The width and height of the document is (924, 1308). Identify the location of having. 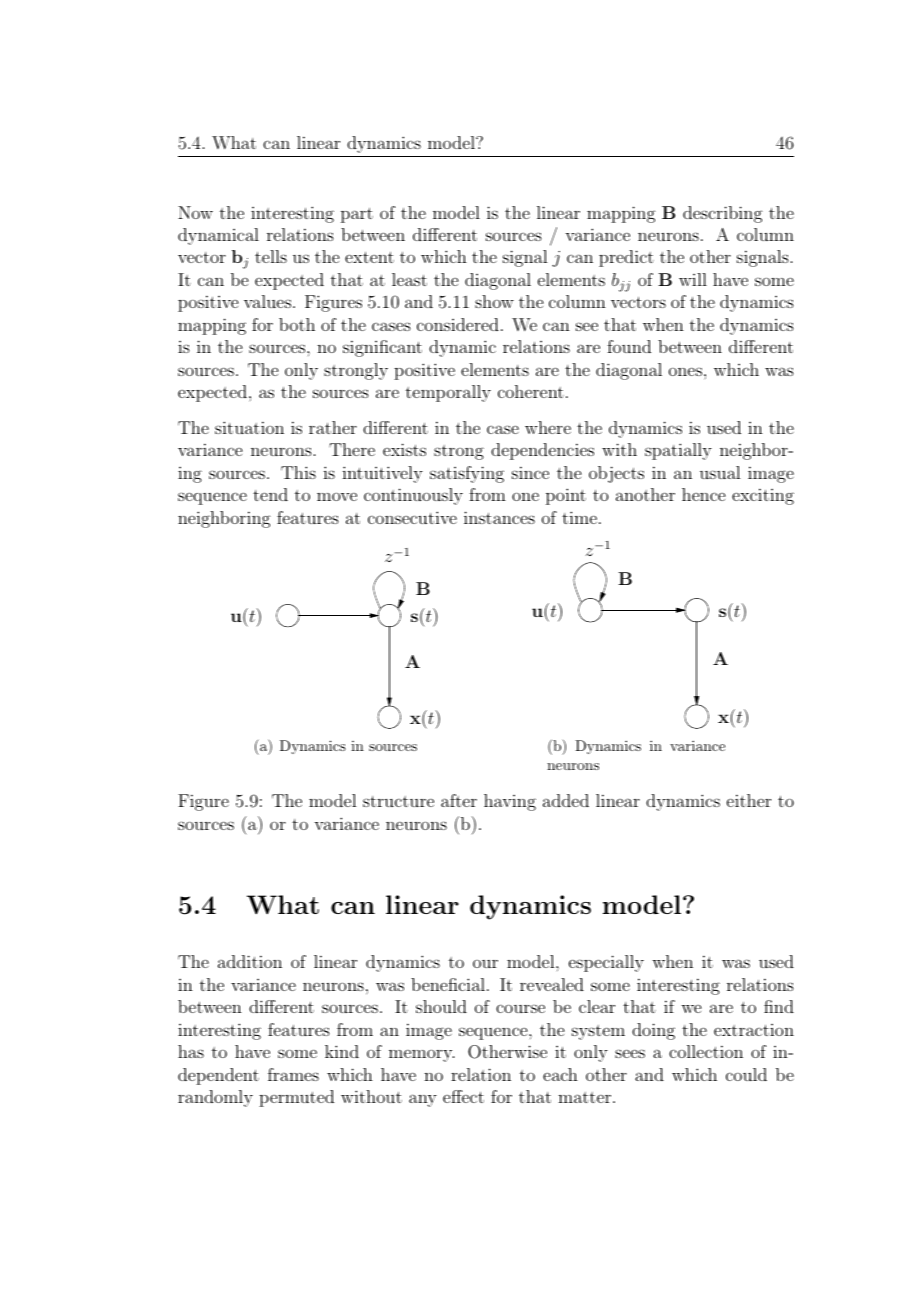
(510, 802).
